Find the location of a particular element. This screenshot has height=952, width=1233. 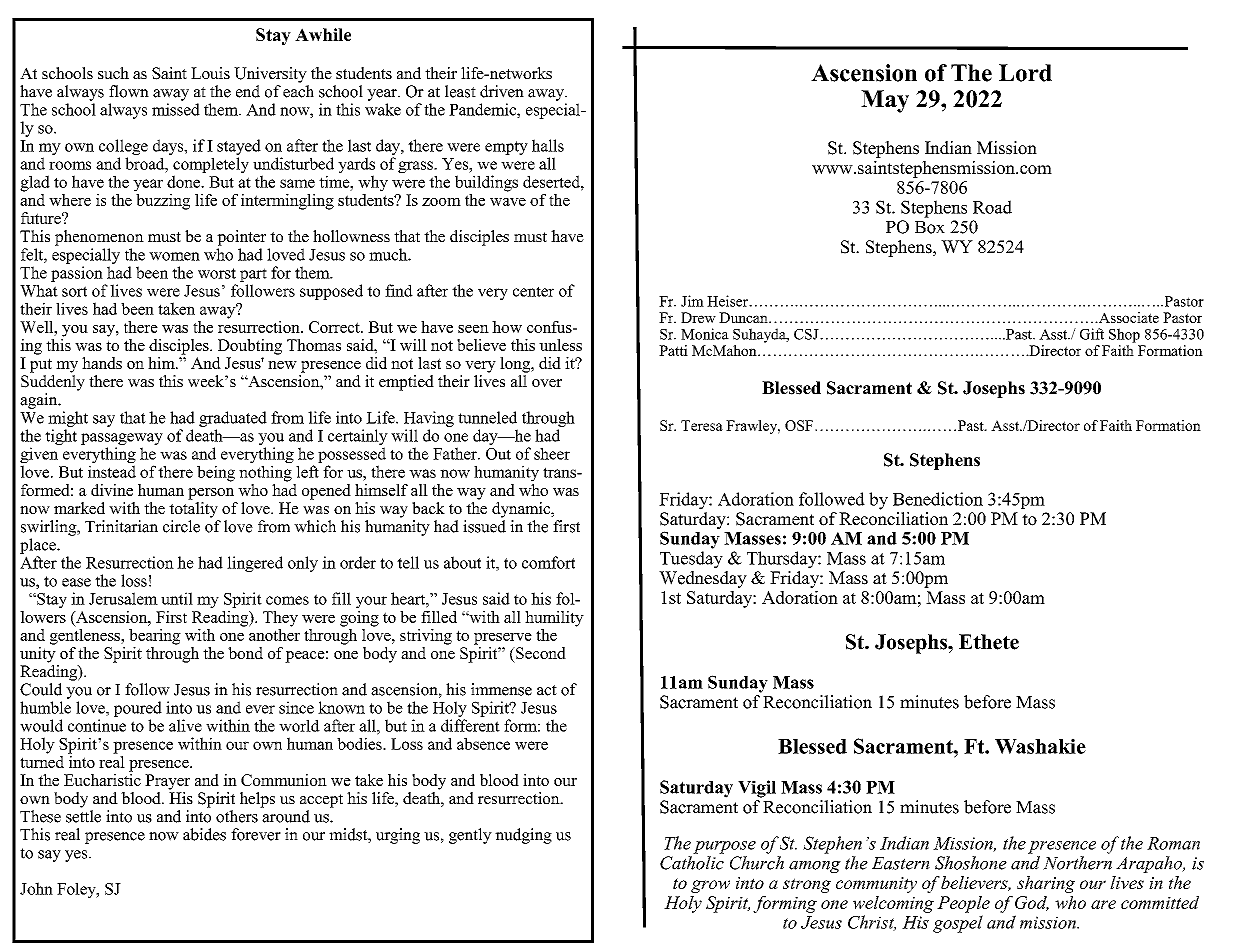

Foley is located at coordinates (77, 890).
